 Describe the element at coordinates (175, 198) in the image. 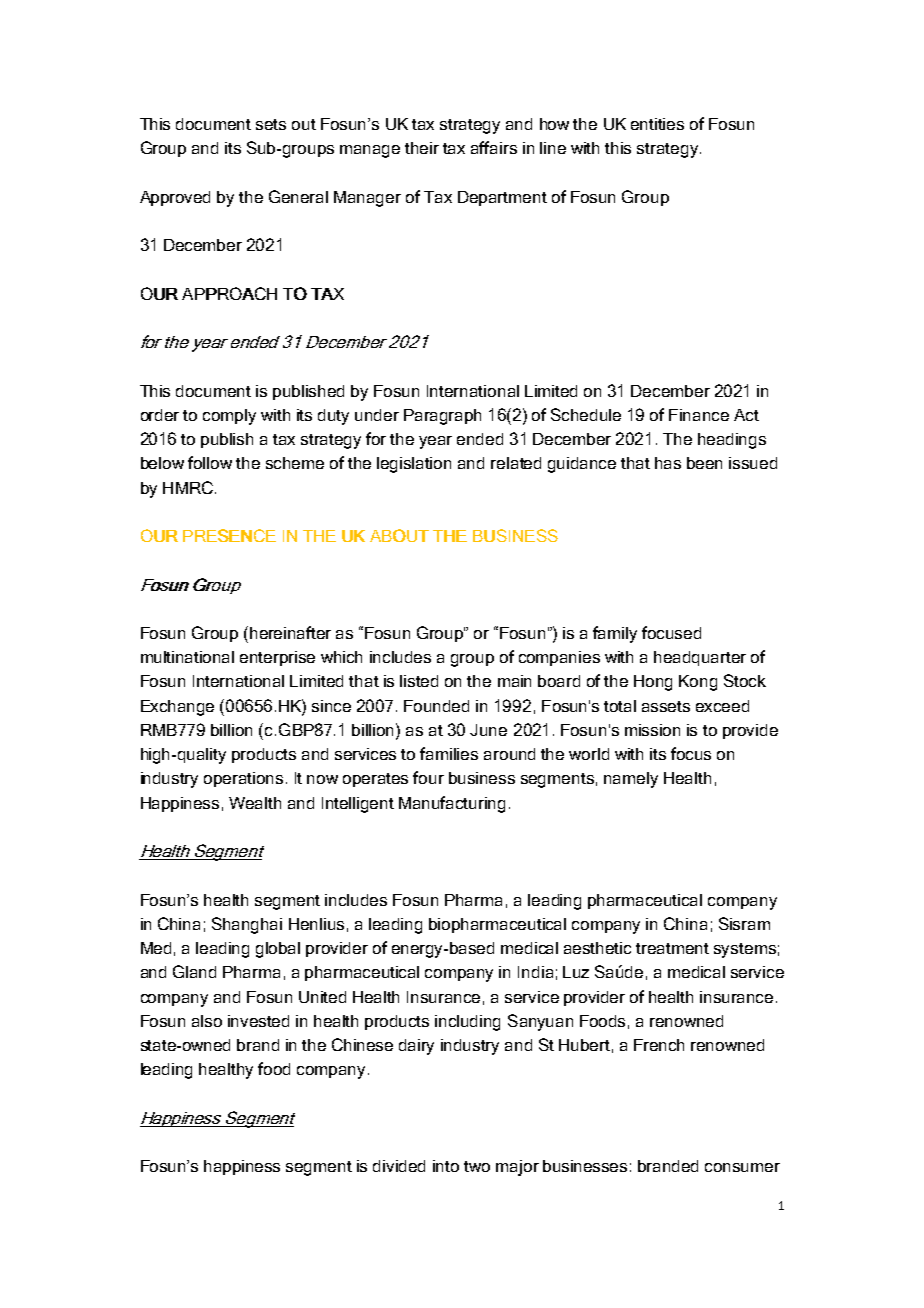

I see `Approved` at that location.
